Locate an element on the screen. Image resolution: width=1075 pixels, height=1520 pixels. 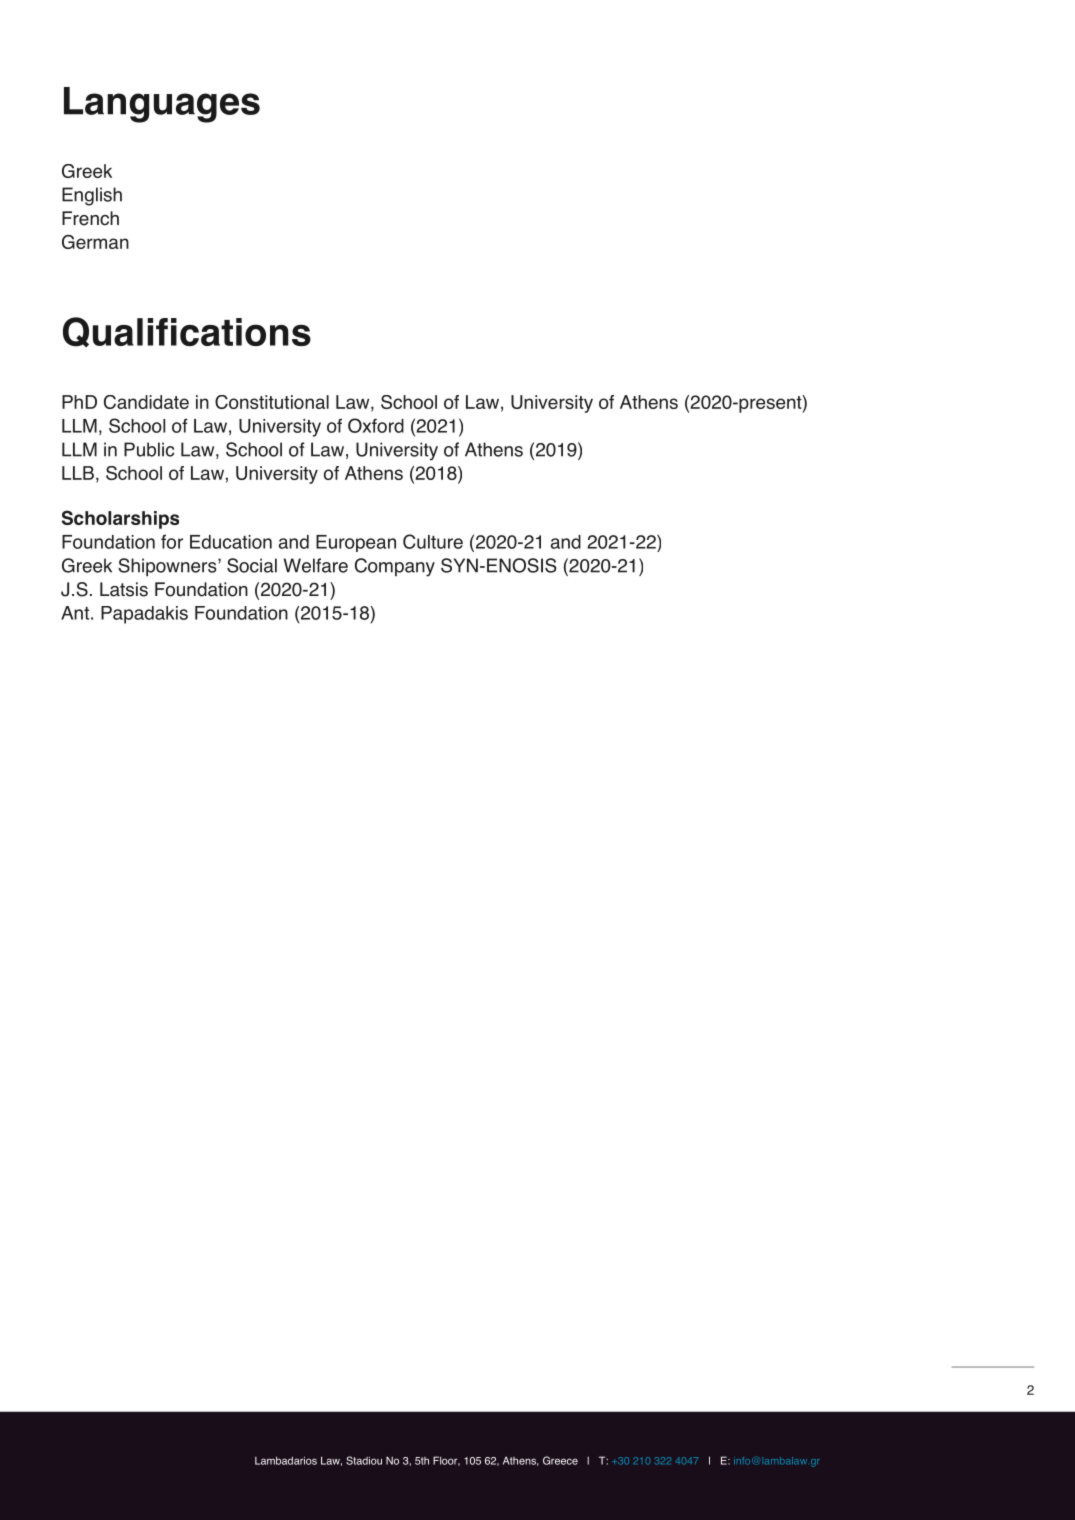
Ant is located at coordinates (75, 613).
